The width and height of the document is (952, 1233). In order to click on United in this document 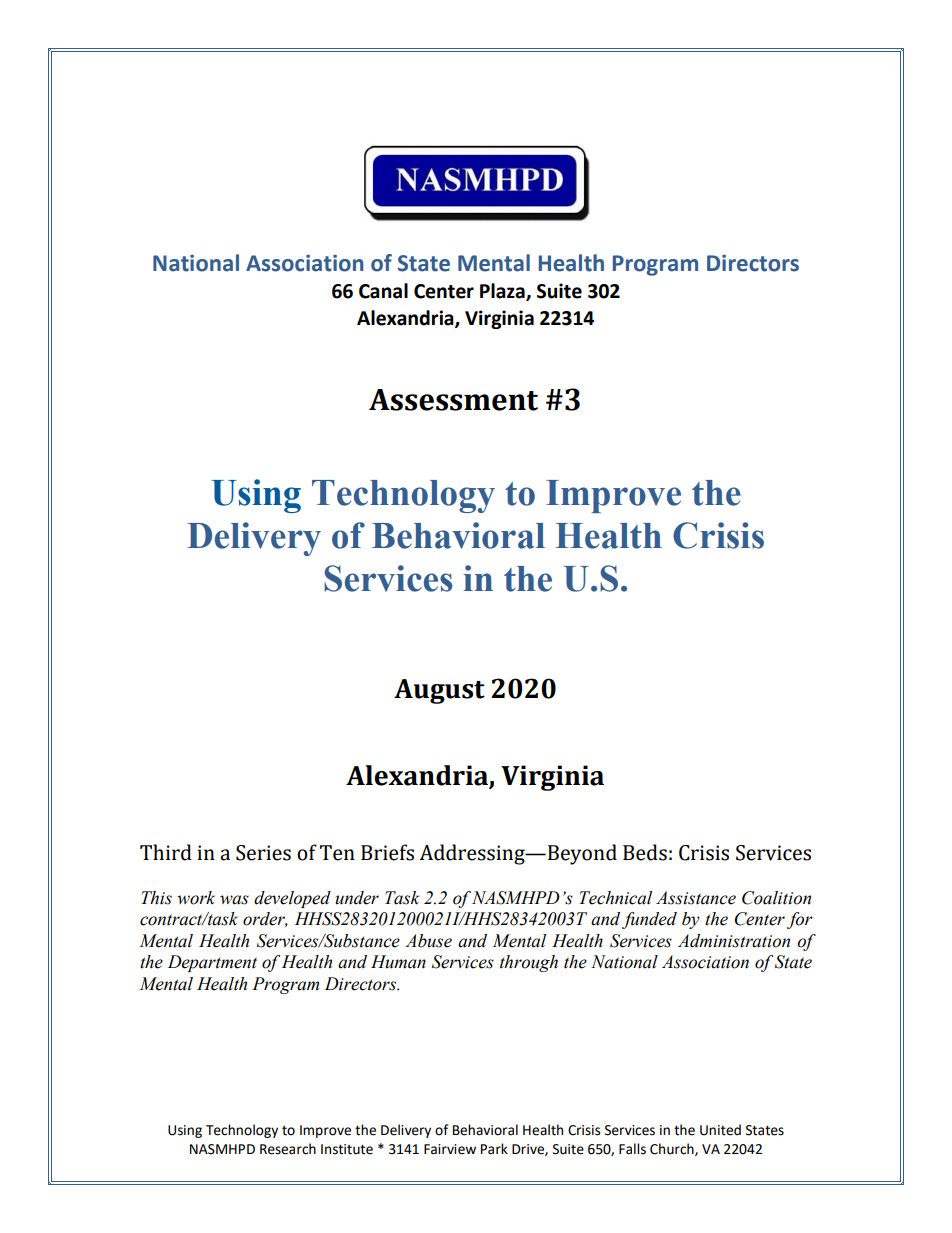, I will do `click(720, 1130)`.
